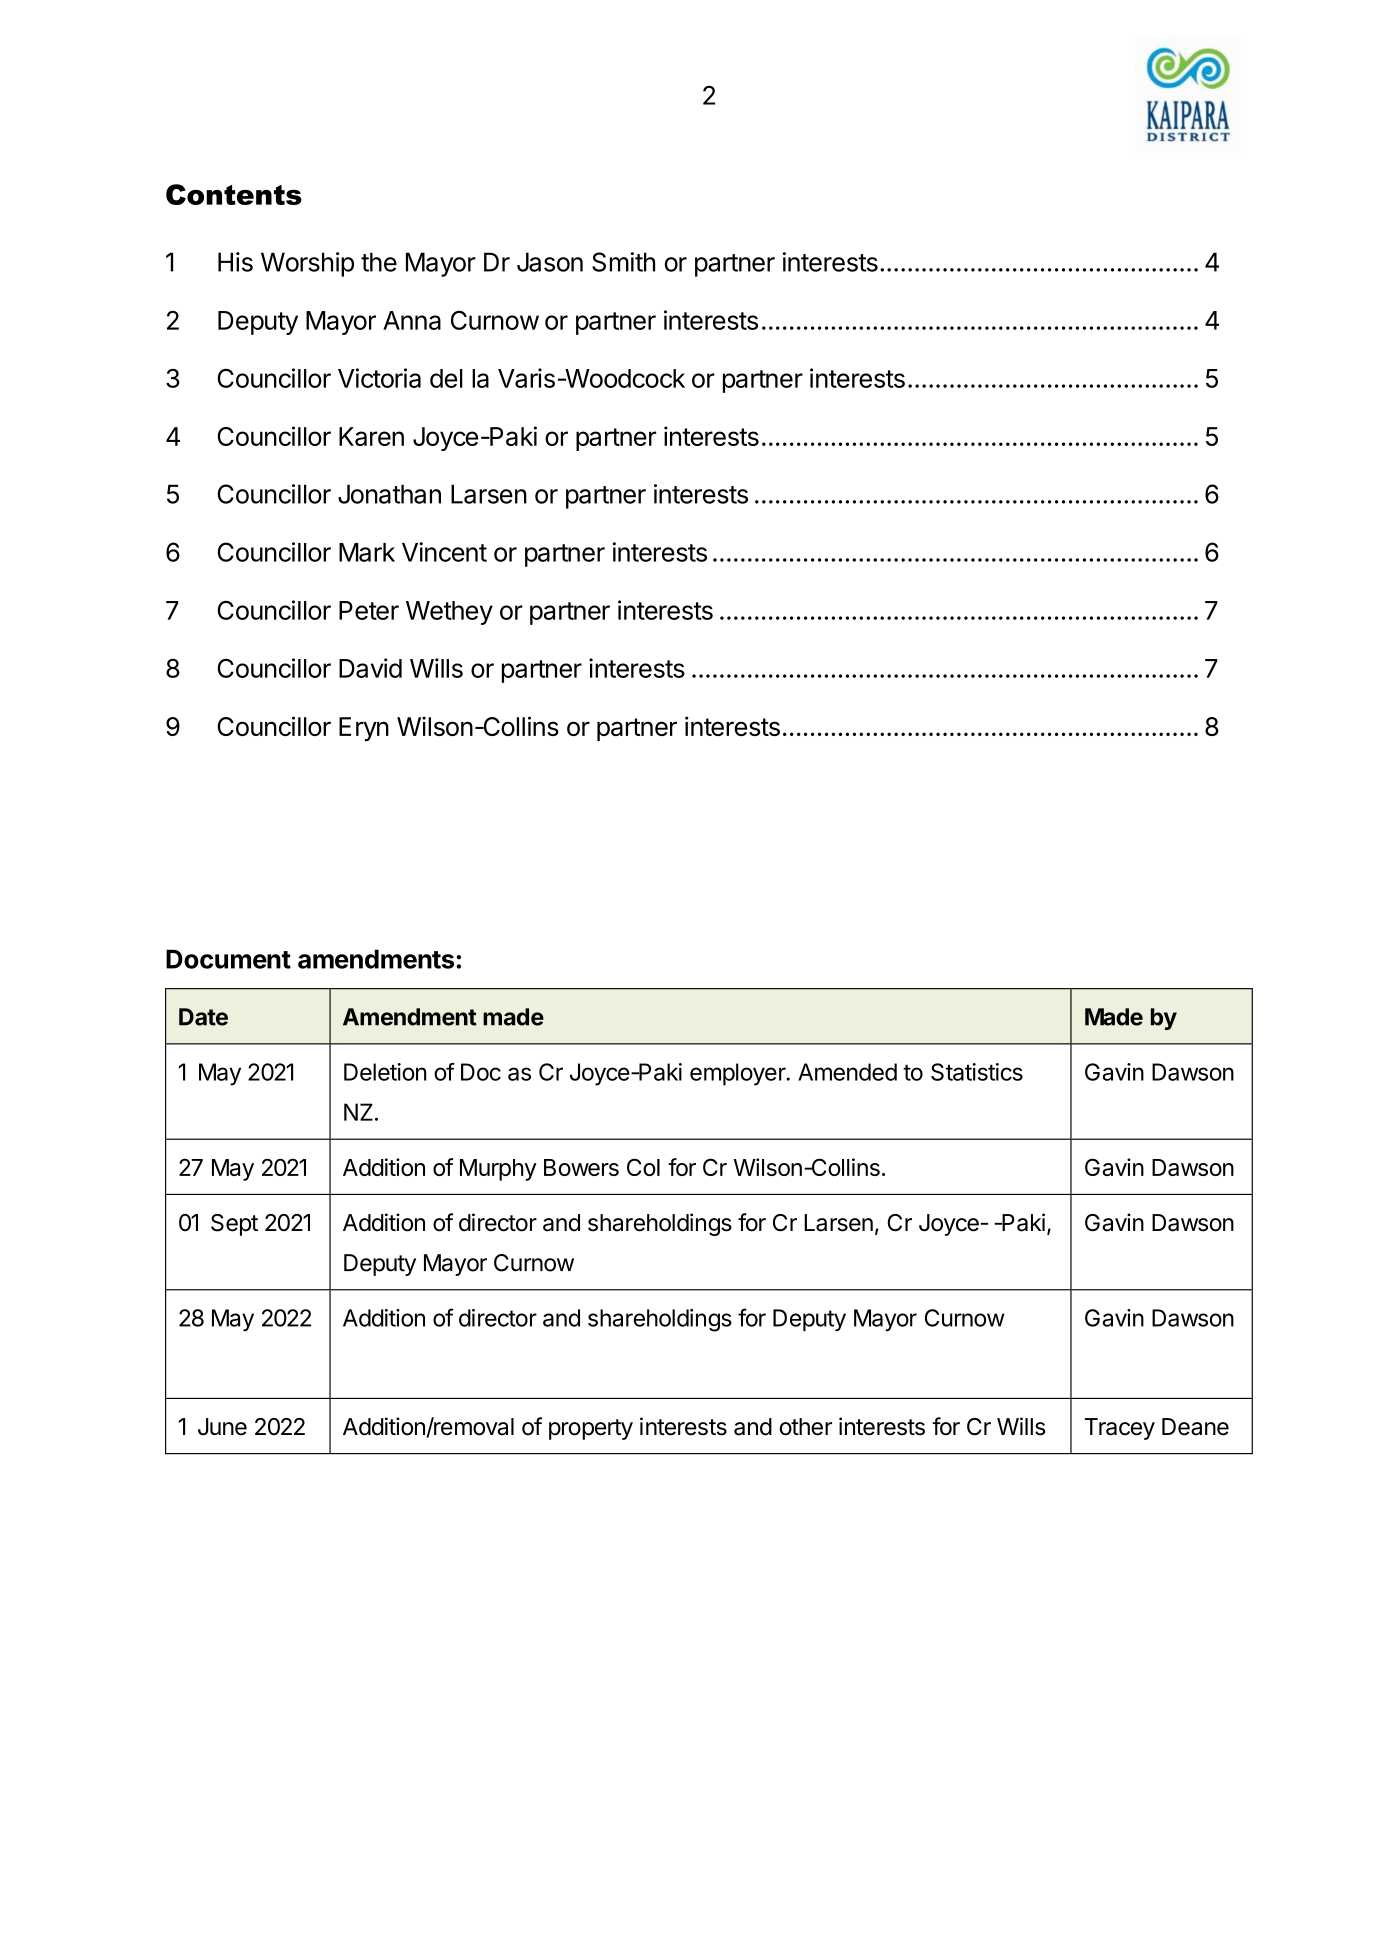  What do you see at coordinates (389, 494) in the page?
I see `Jonathan` at bounding box center [389, 494].
